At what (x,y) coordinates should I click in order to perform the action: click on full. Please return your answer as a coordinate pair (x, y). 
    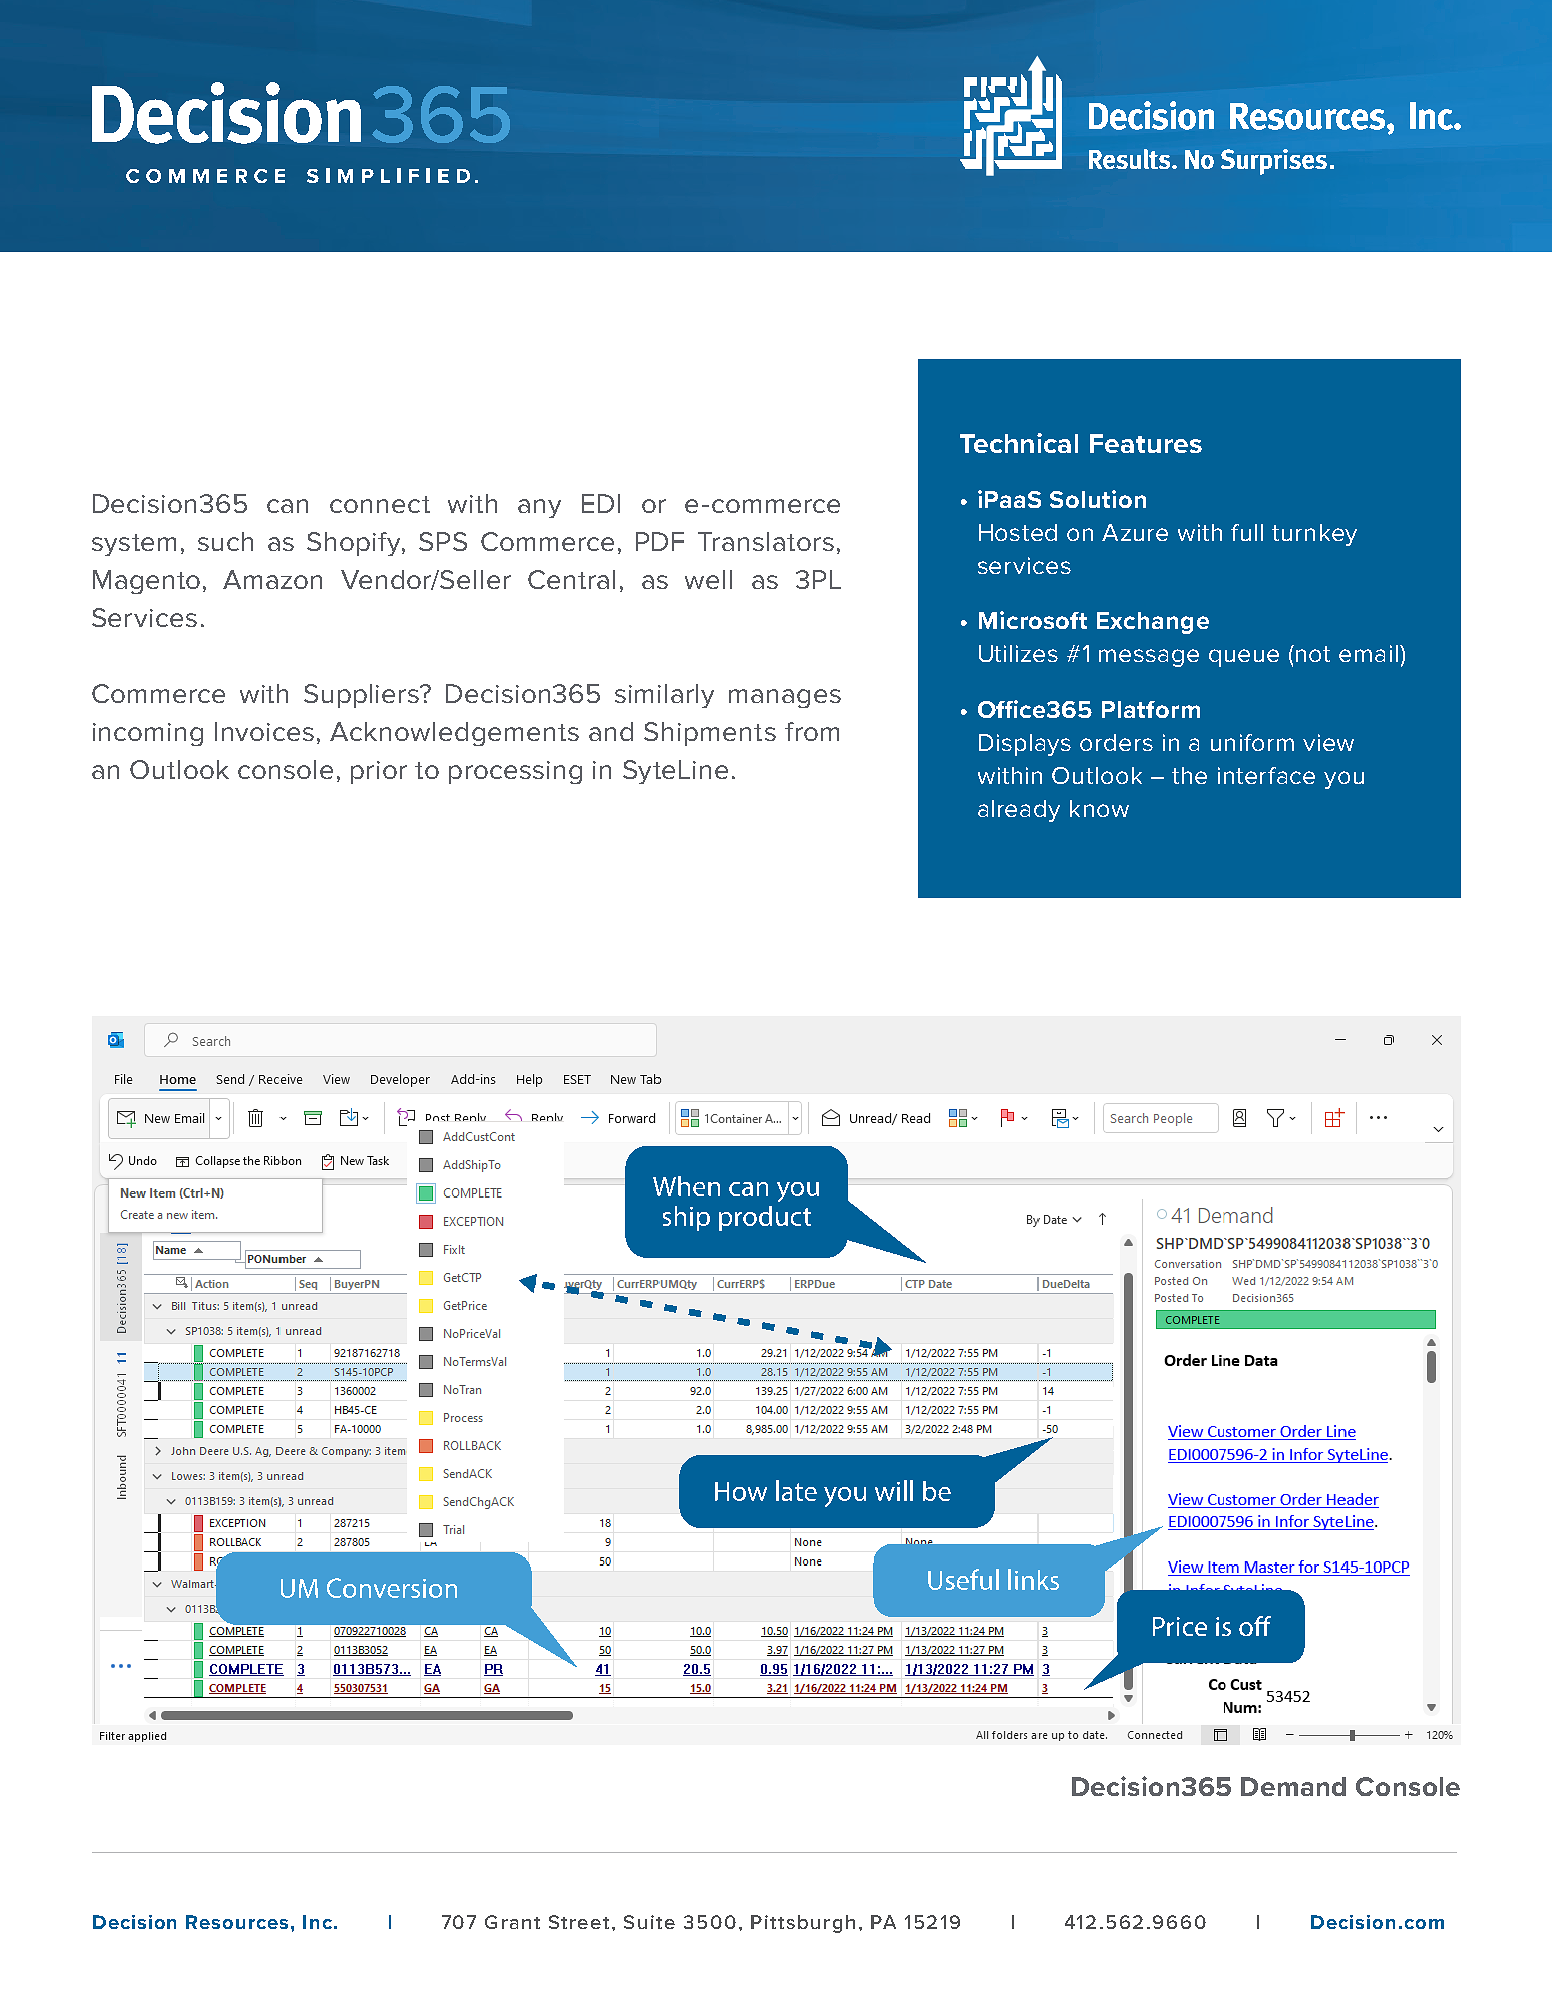
    Looking at the image, I should click on (1247, 532).
